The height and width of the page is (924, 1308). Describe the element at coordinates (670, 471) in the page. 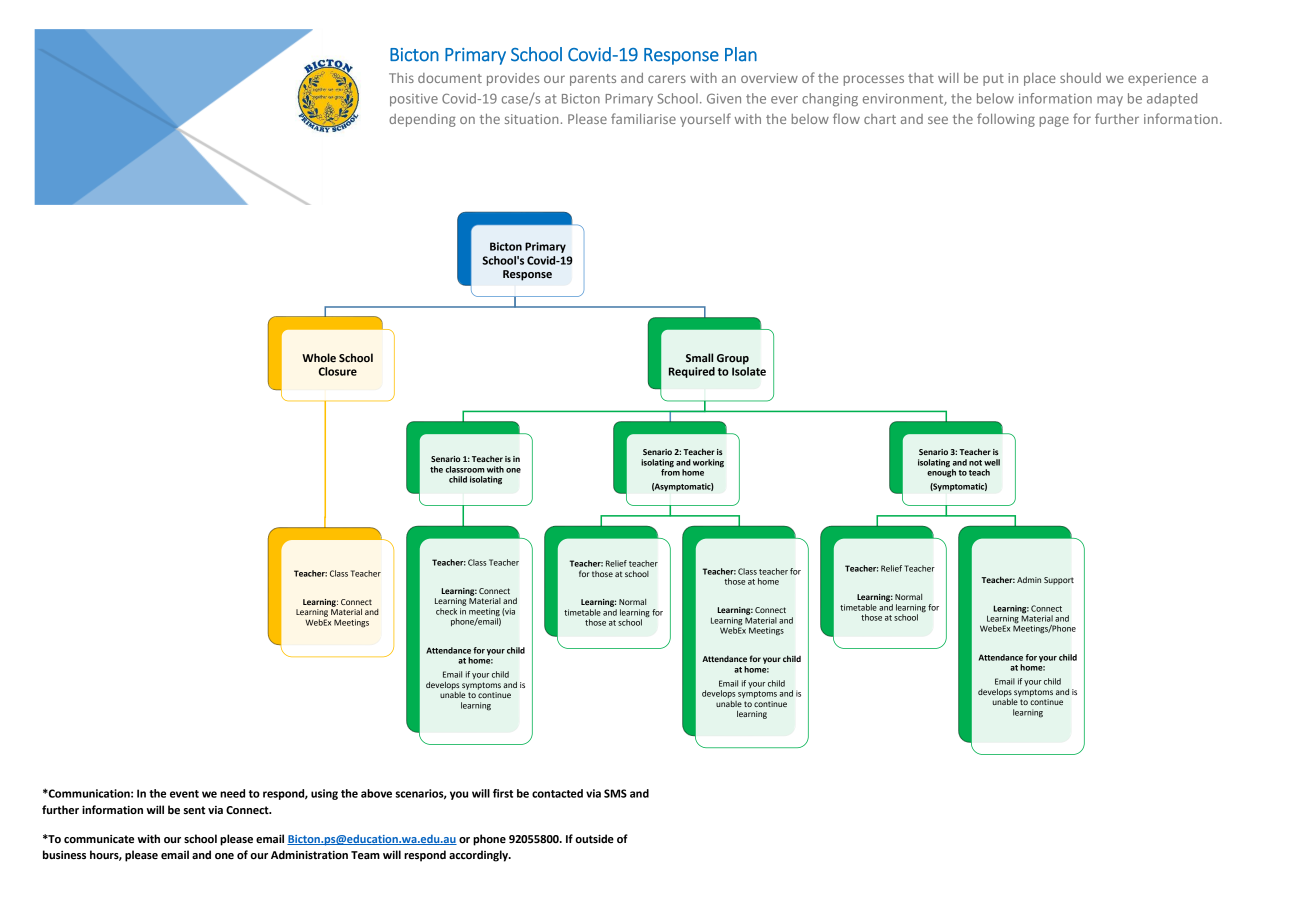

I see `from` at that location.
